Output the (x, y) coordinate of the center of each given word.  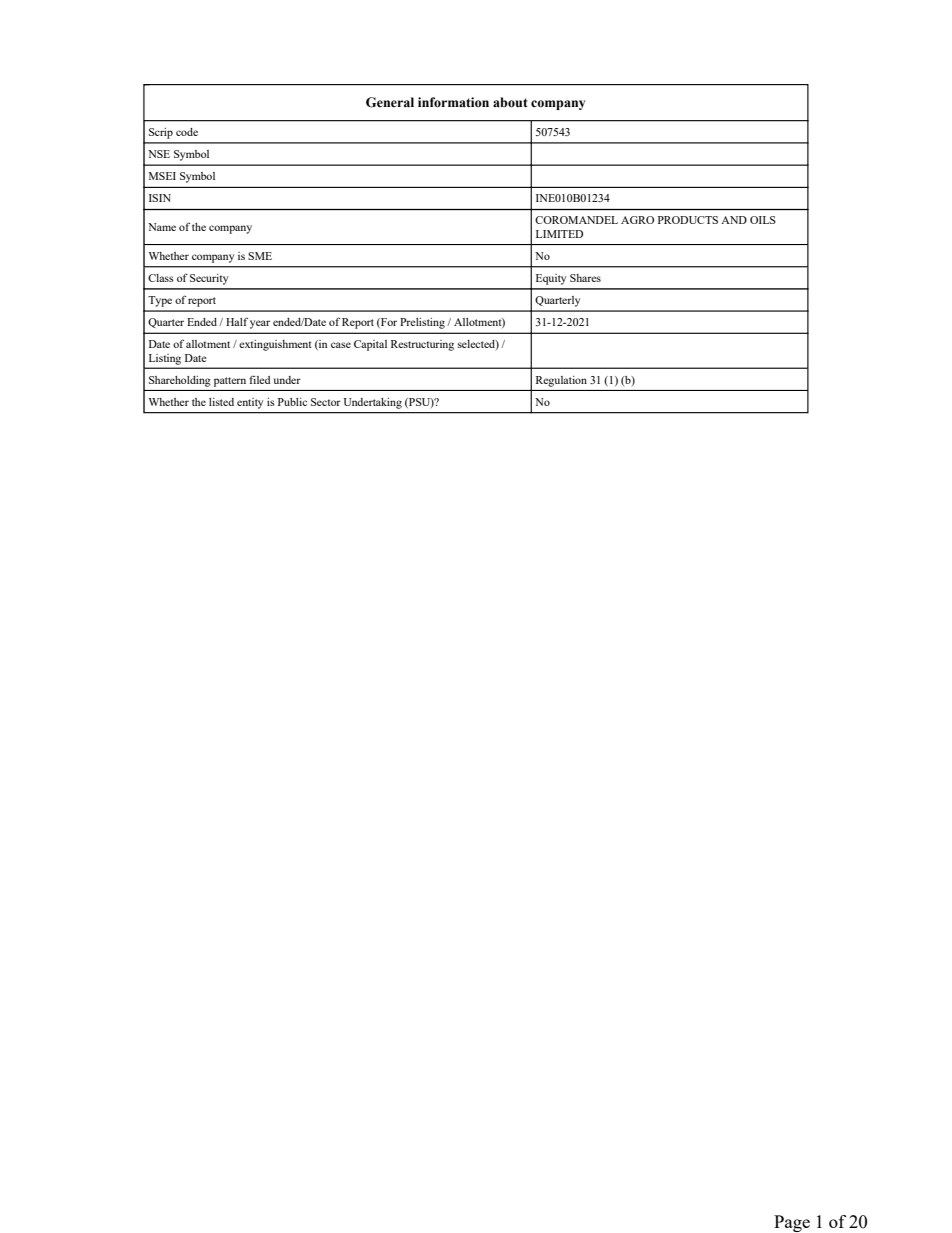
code (187, 132)
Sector (326, 402)
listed (221, 402)
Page (792, 1223)
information (453, 102)
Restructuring (422, 345)
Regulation (561, 381)
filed (260, 379)
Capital (370, 345)
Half (237, 321)
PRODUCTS (688, 220)
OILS (763, 220)
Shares (585, 278)
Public (292, 402)
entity (250, 403)
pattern (230, 382)
